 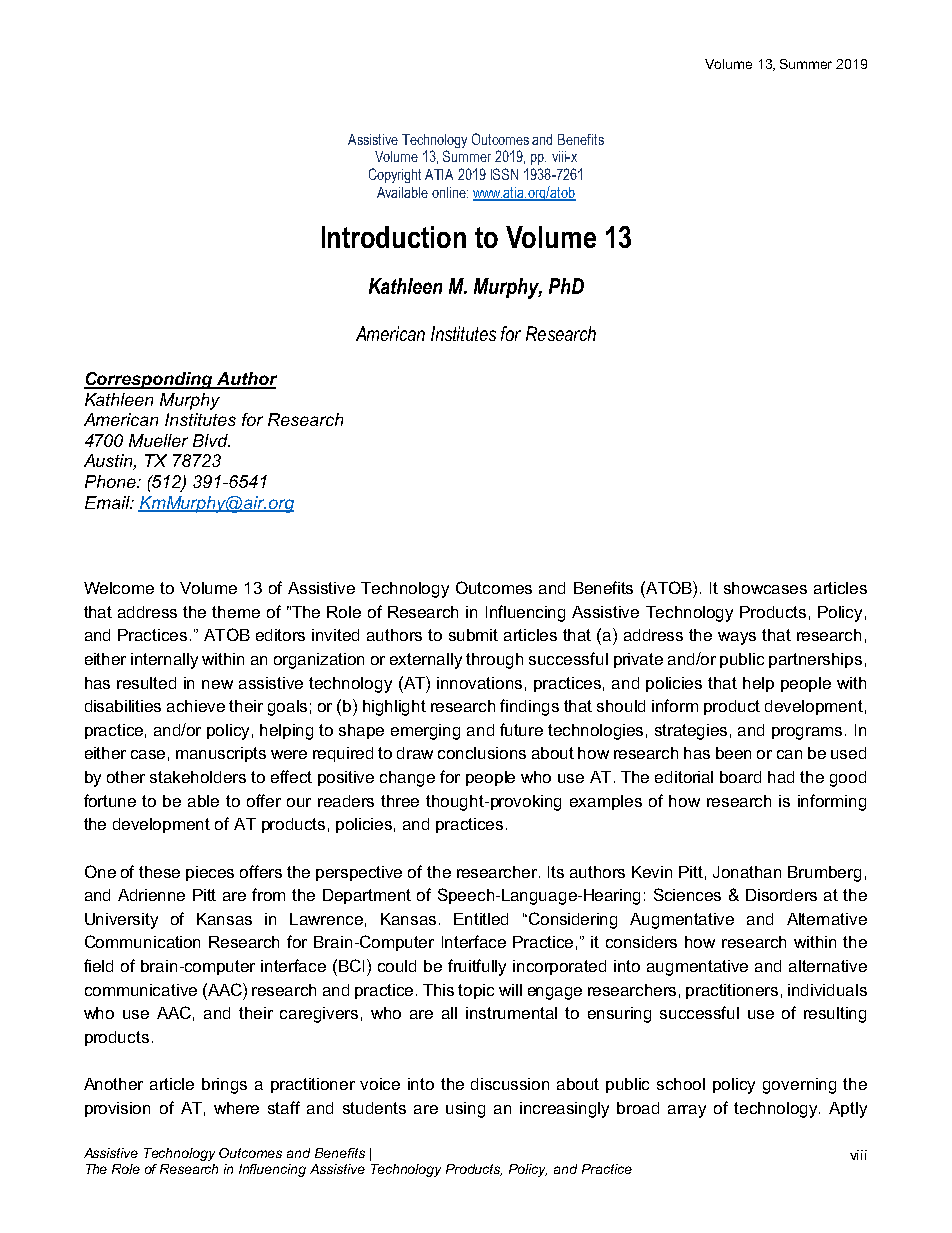 I want to click on submit, so click(x=473, y=635).
